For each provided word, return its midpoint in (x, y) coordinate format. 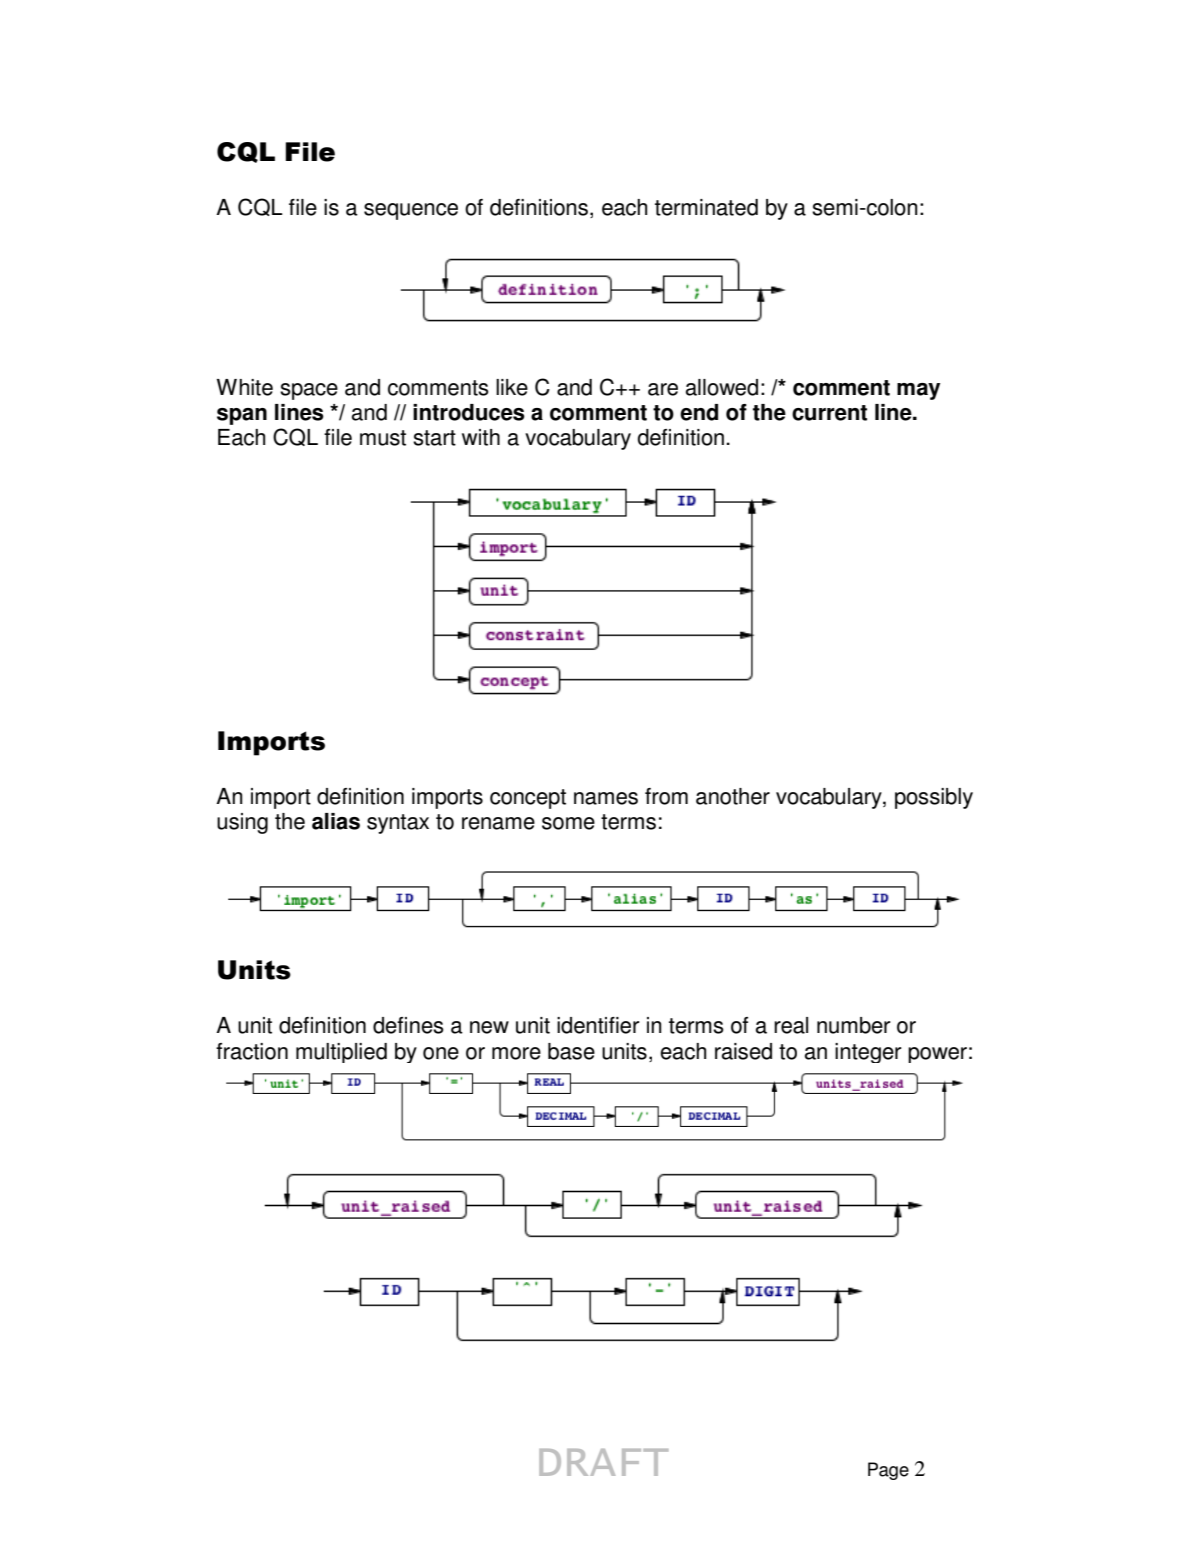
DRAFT (603, 1462)
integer (868, 1053)
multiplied (341, 1053)
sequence (411, 211)
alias (336, 821)
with (481, 437)
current (829, 413)
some (568, 823)
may (918, 391)
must (383, 438)
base (571, 1051)
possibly (934, 798)
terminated (706, 207)
